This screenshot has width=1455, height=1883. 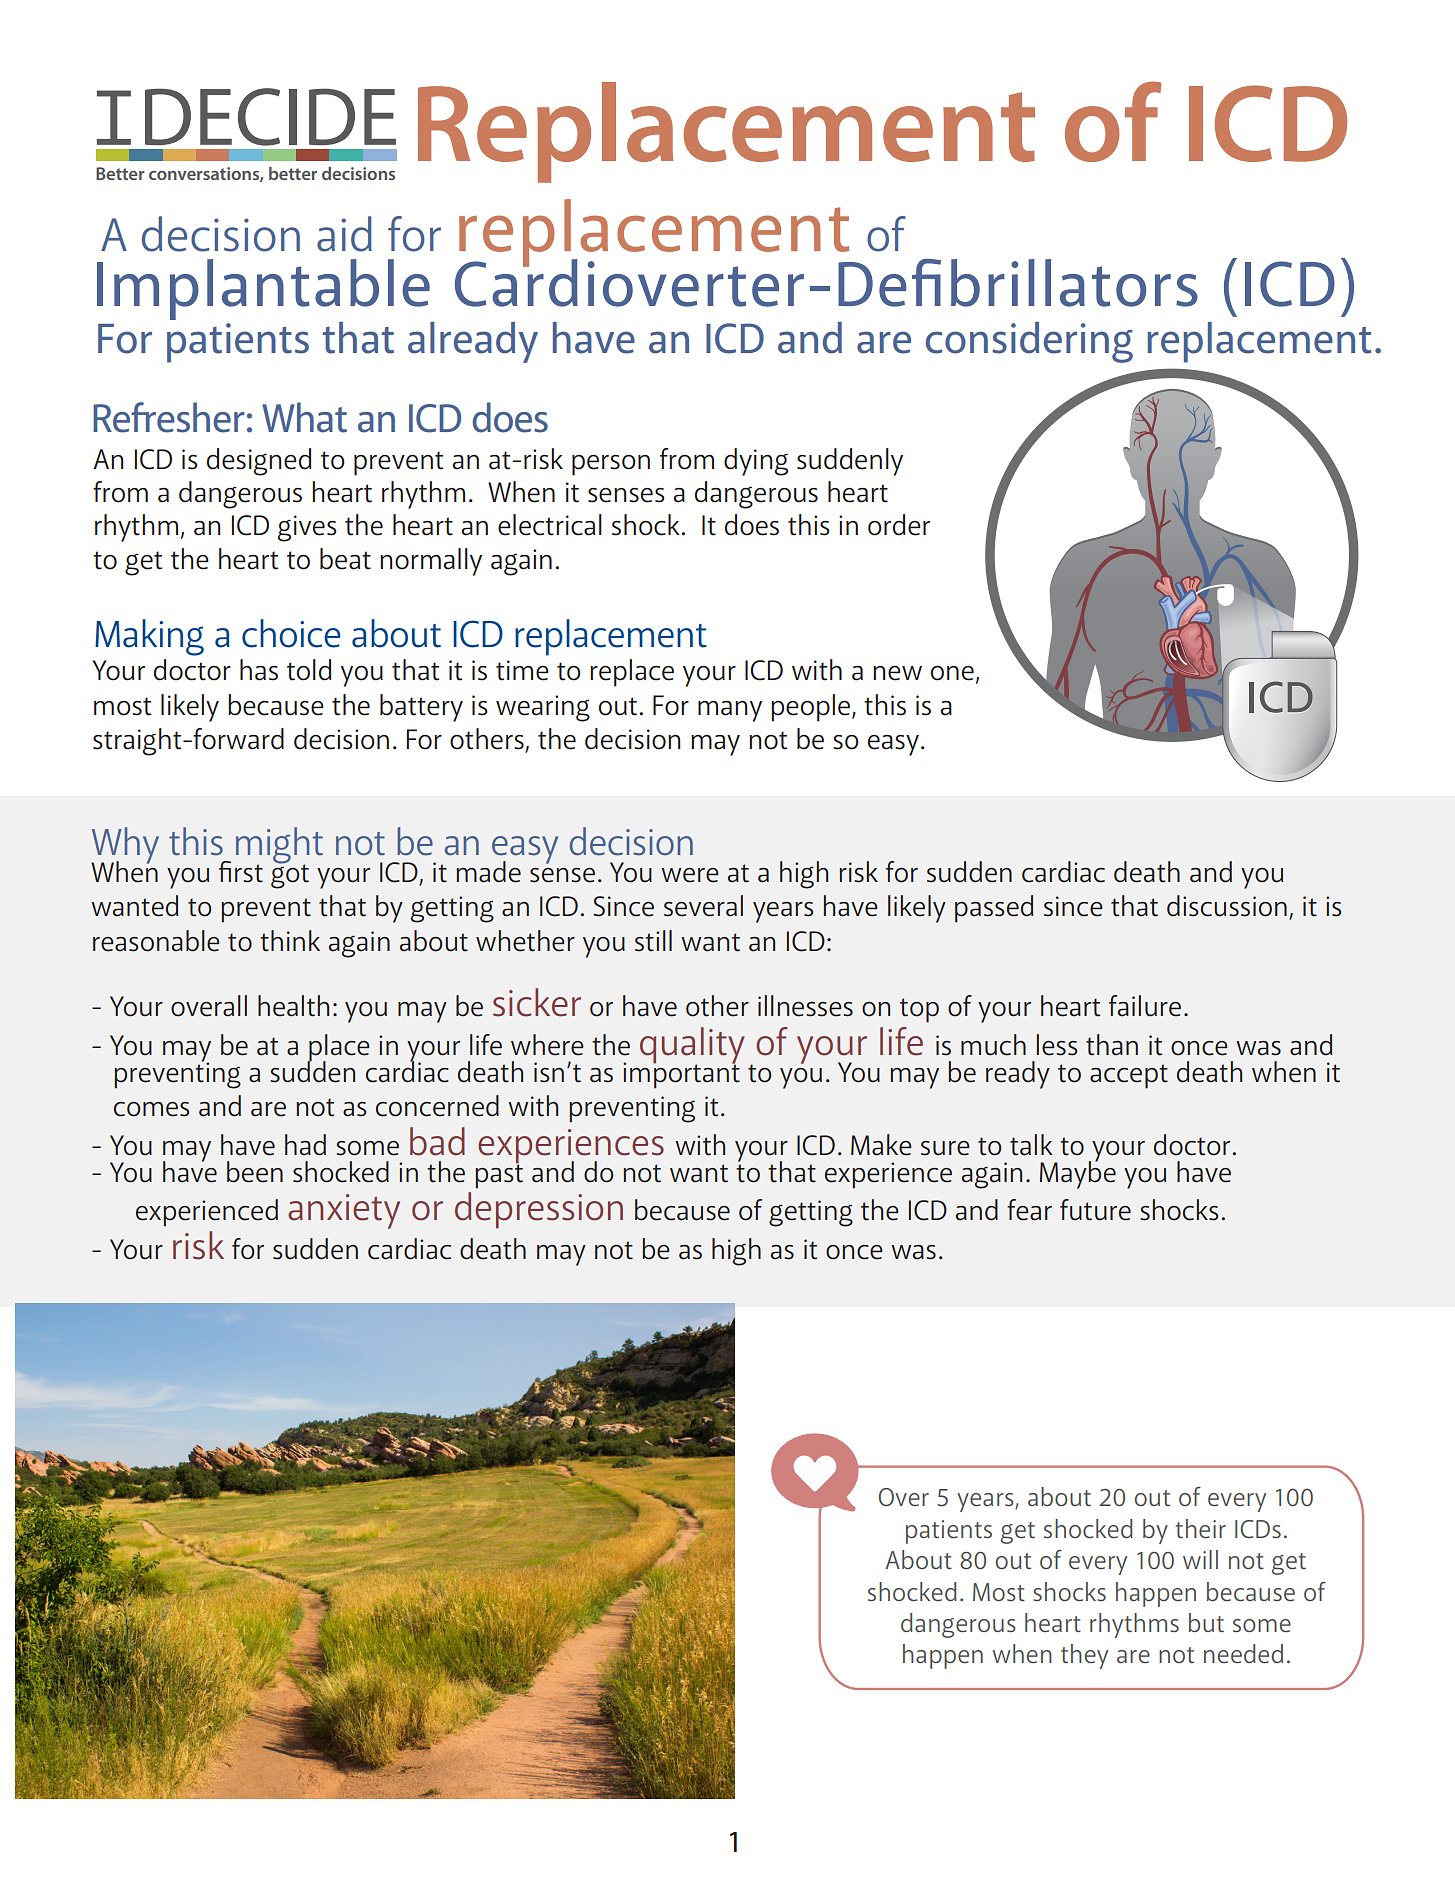 I want to click on been, so click(x=255, y=1172).
